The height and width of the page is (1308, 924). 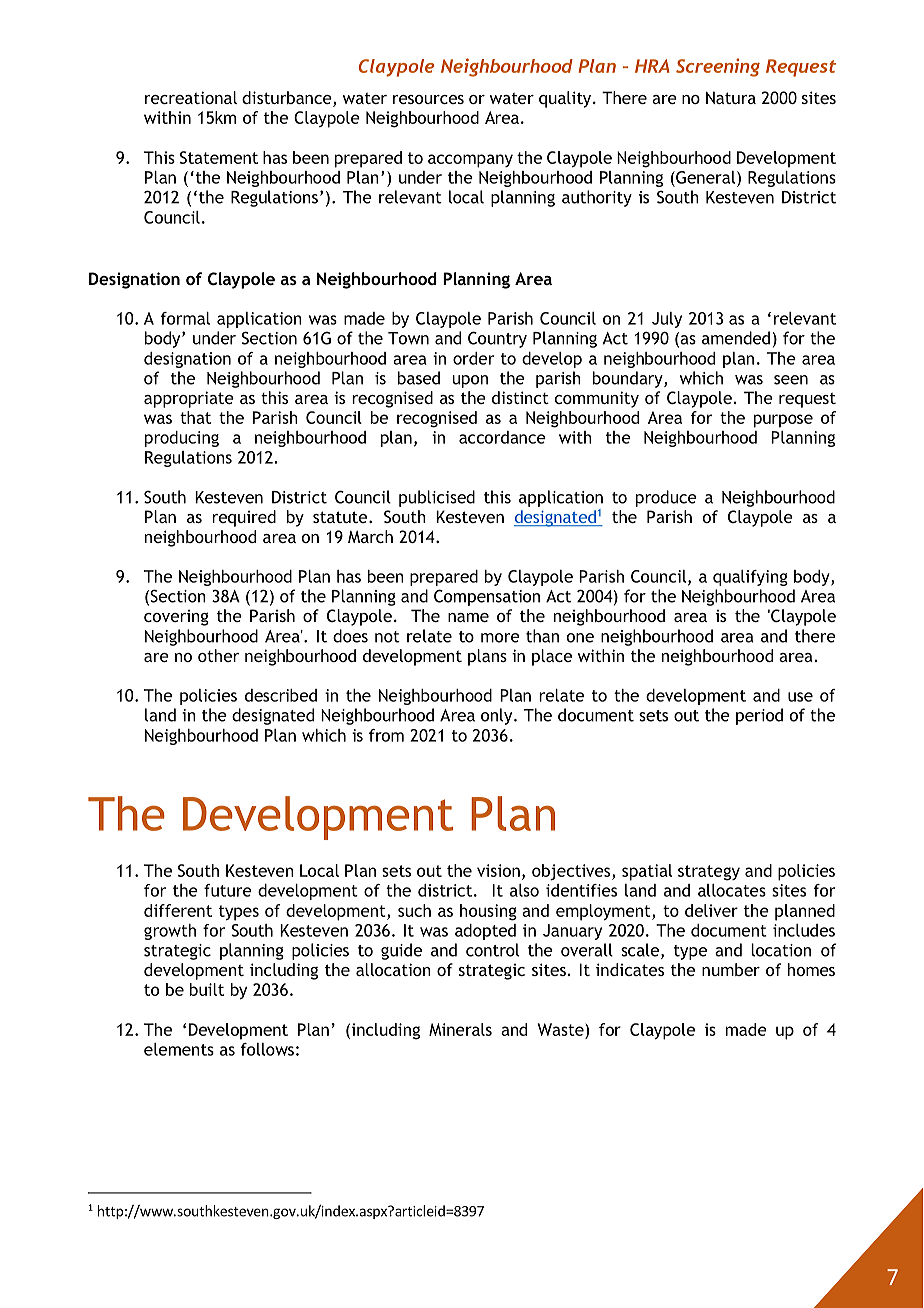 What do you see at coordinates (460, 1029) in the page?
I see `Minerals` at bounding box center [460, 1029].
